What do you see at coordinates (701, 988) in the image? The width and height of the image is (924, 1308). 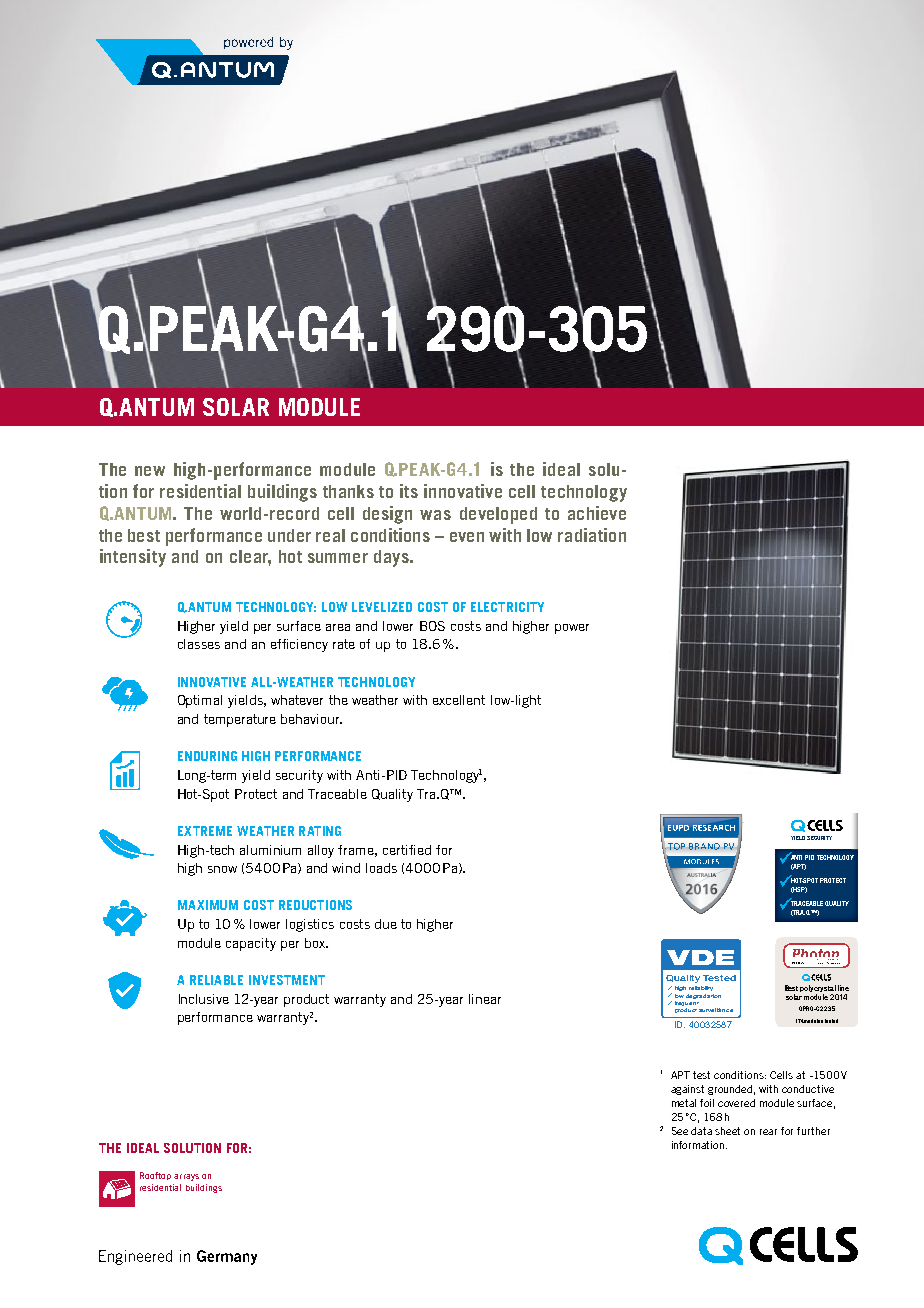 I see `reliability` at bounding box center [701, 988].
